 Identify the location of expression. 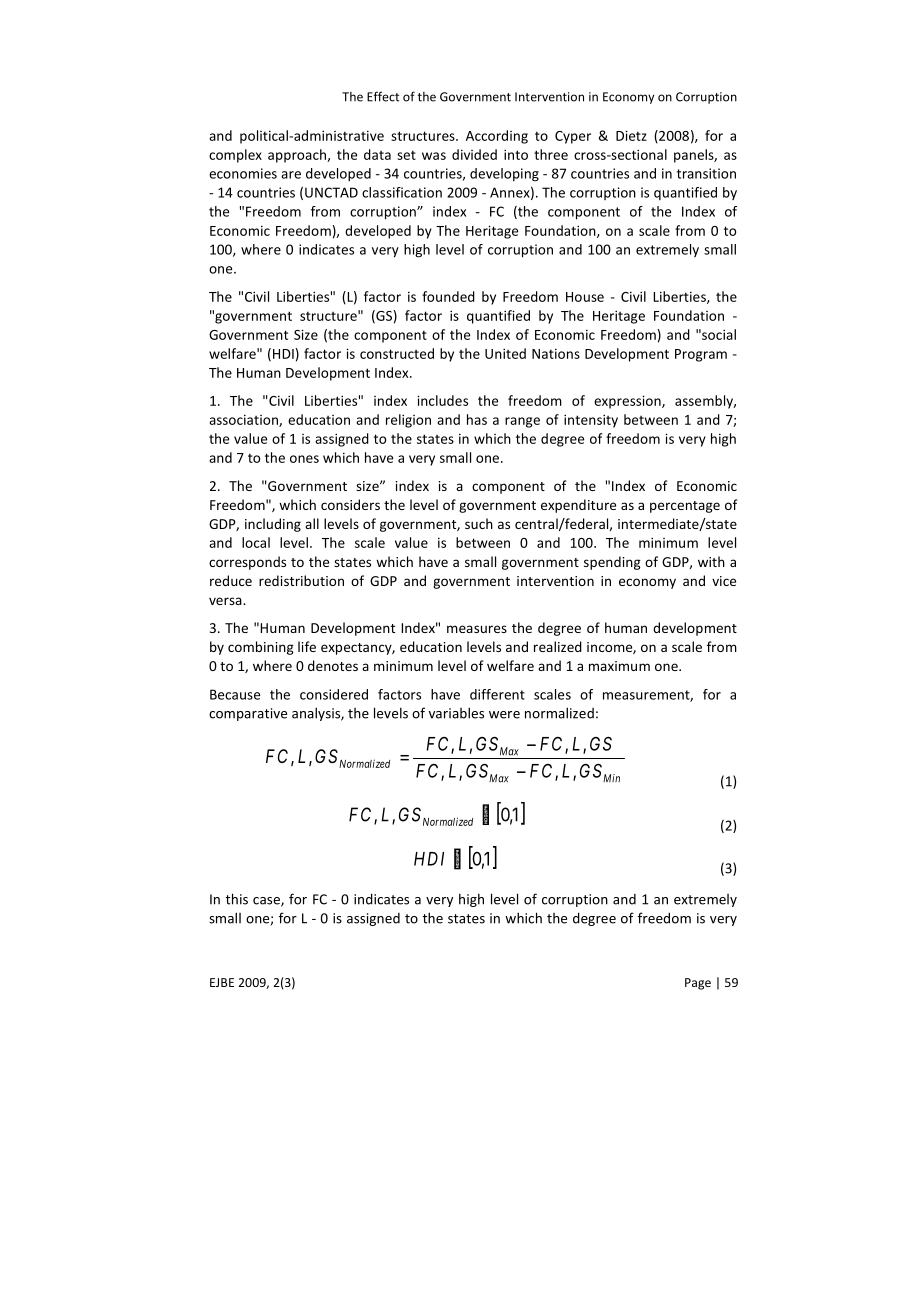
(628, 402).
